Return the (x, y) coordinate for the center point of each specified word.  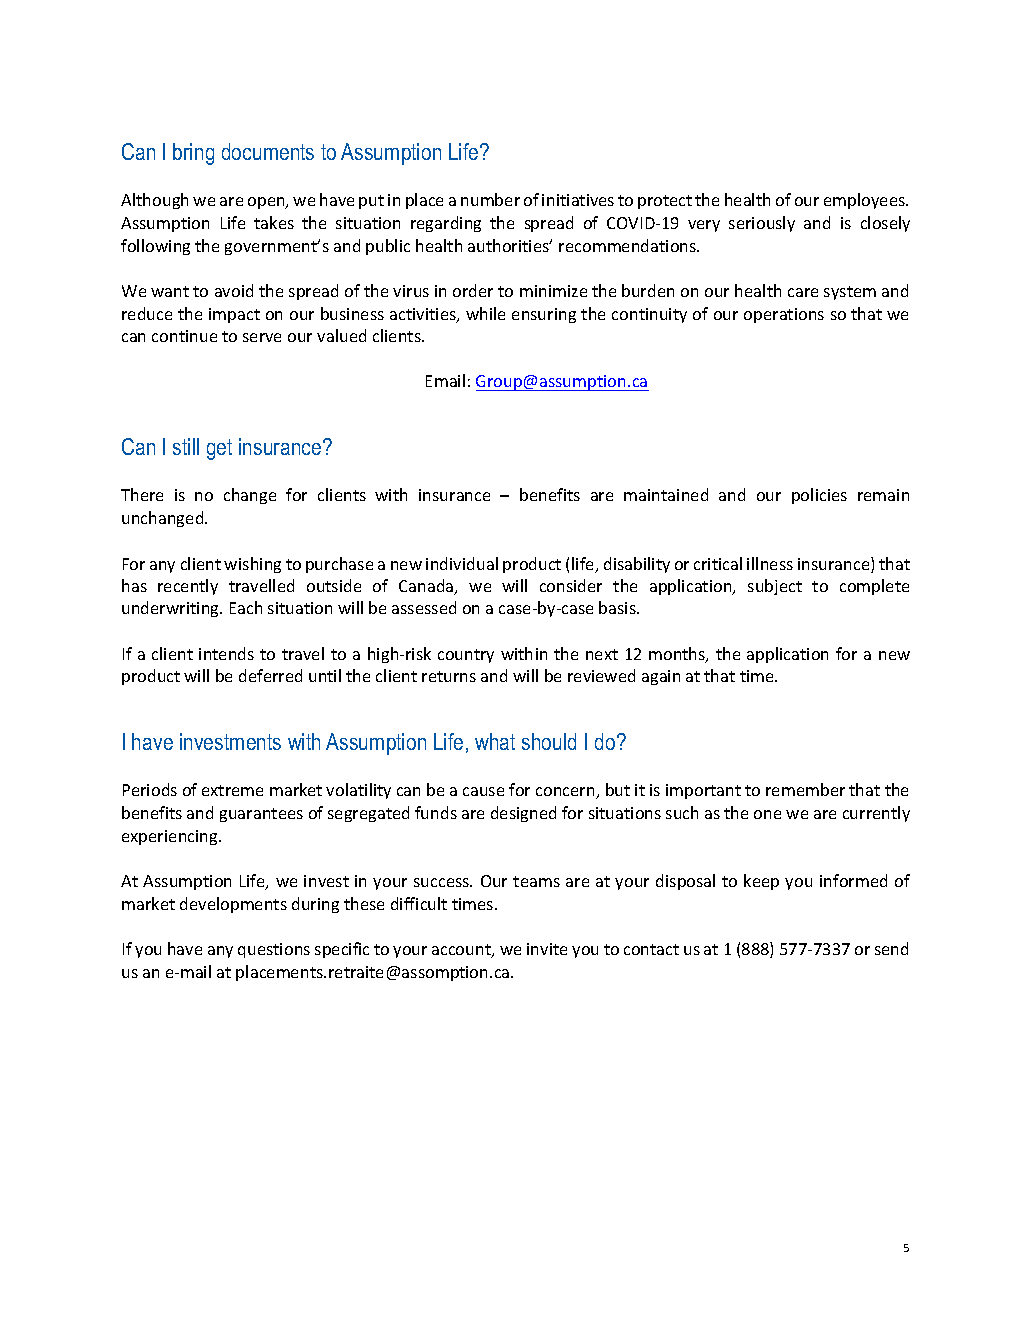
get (219, 449)
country (466, 656)
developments (233, 905)
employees (866, 201)
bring (193, 154)
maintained (666, 494)
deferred (270, 675)
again (661, 677)
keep (761, 882)
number (490, 199)
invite (547, 949)
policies (819, 496)
